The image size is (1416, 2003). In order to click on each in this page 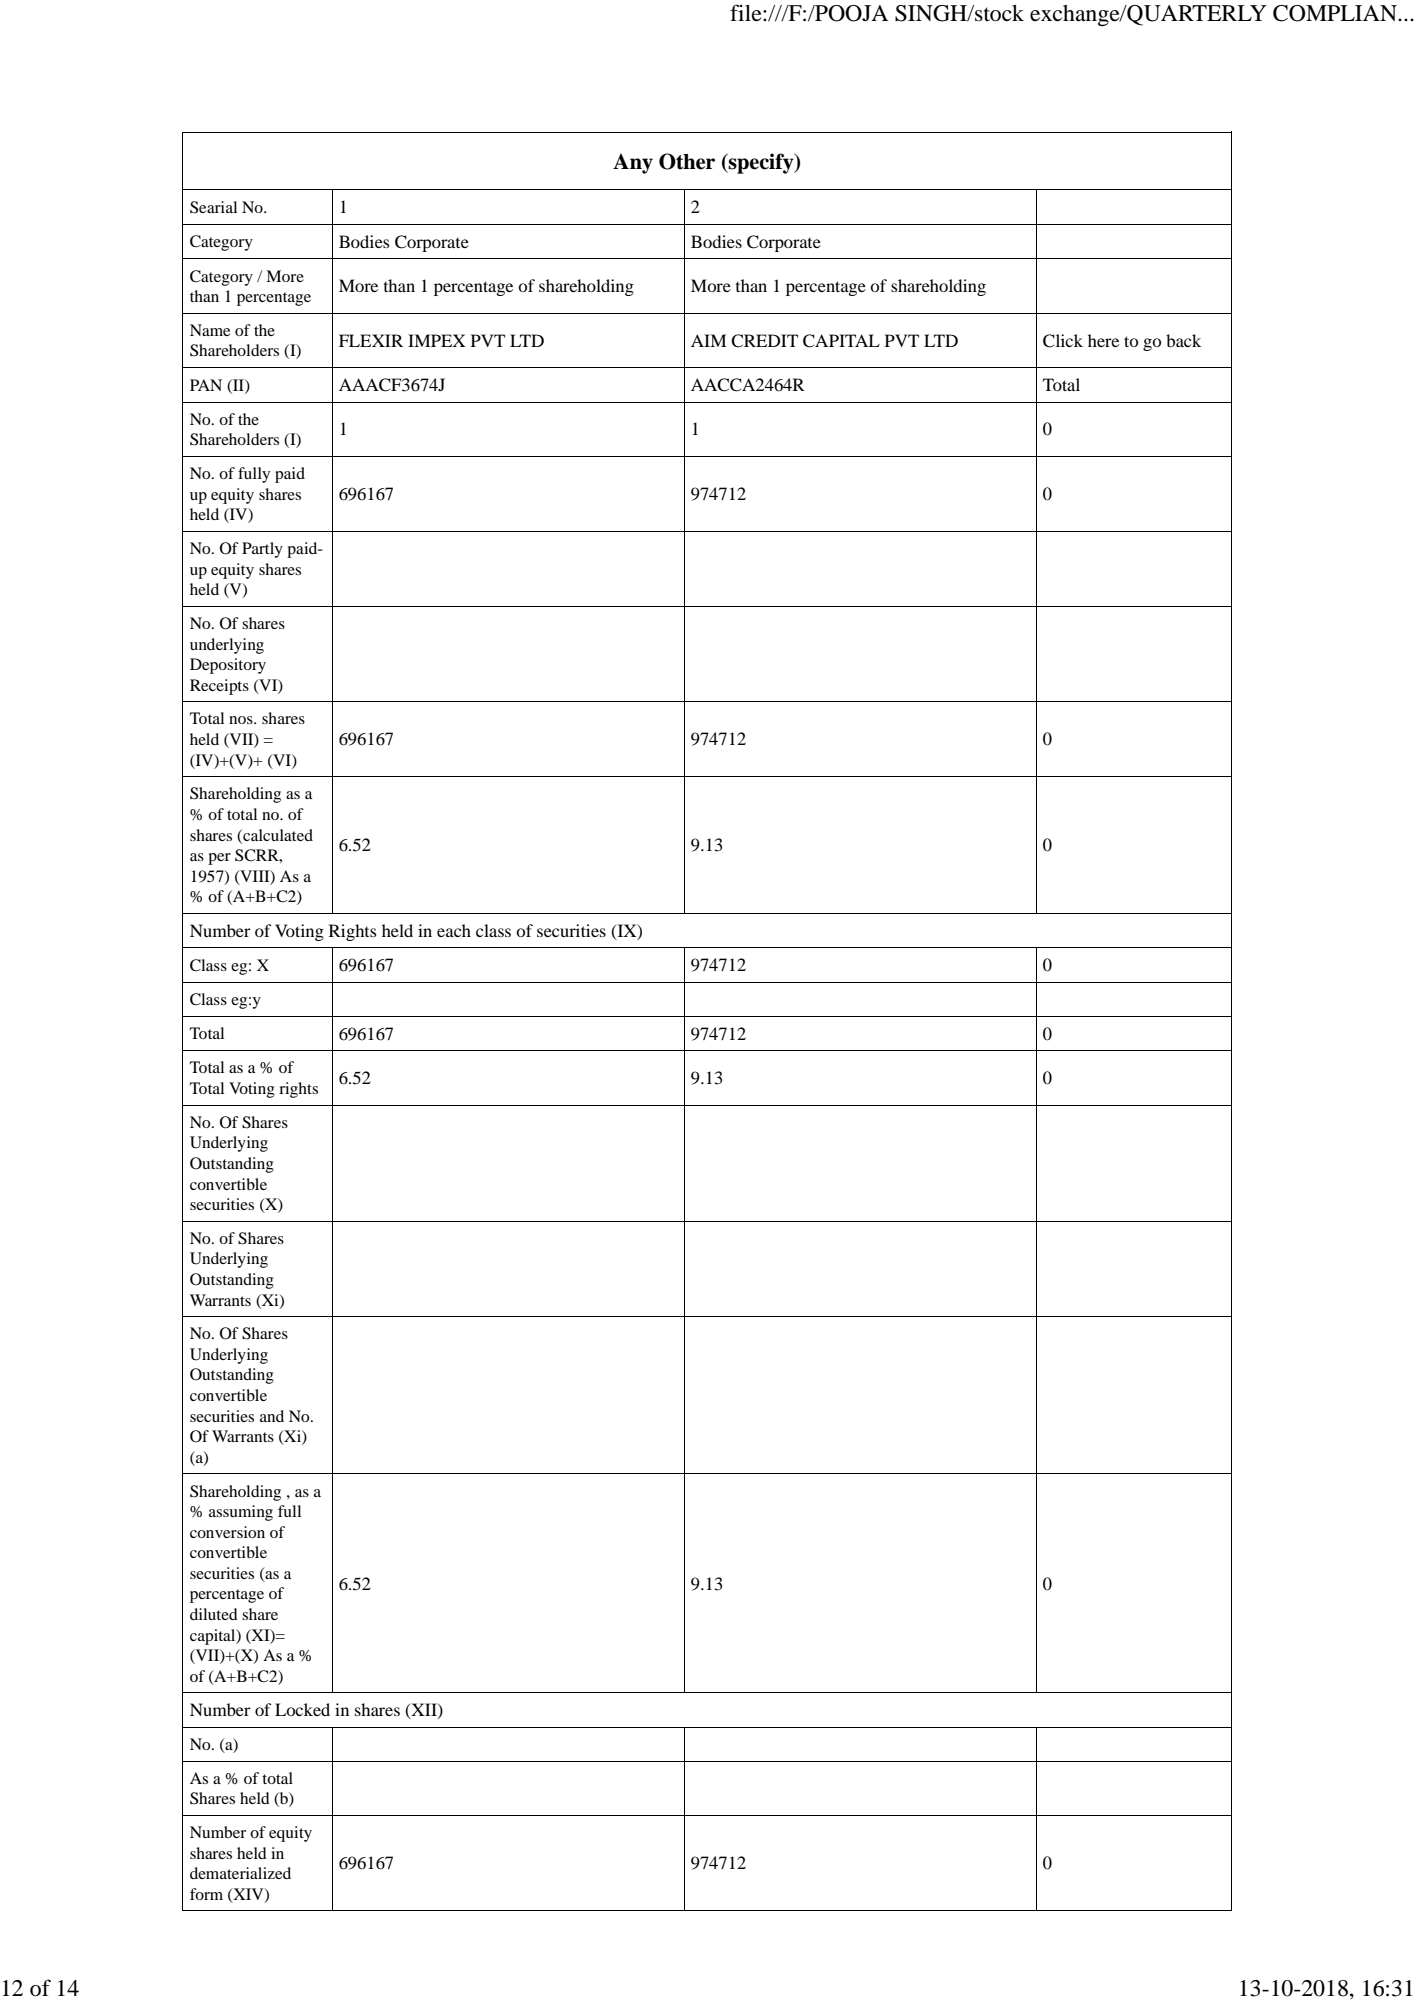, I will do `click(454, 930)`.
